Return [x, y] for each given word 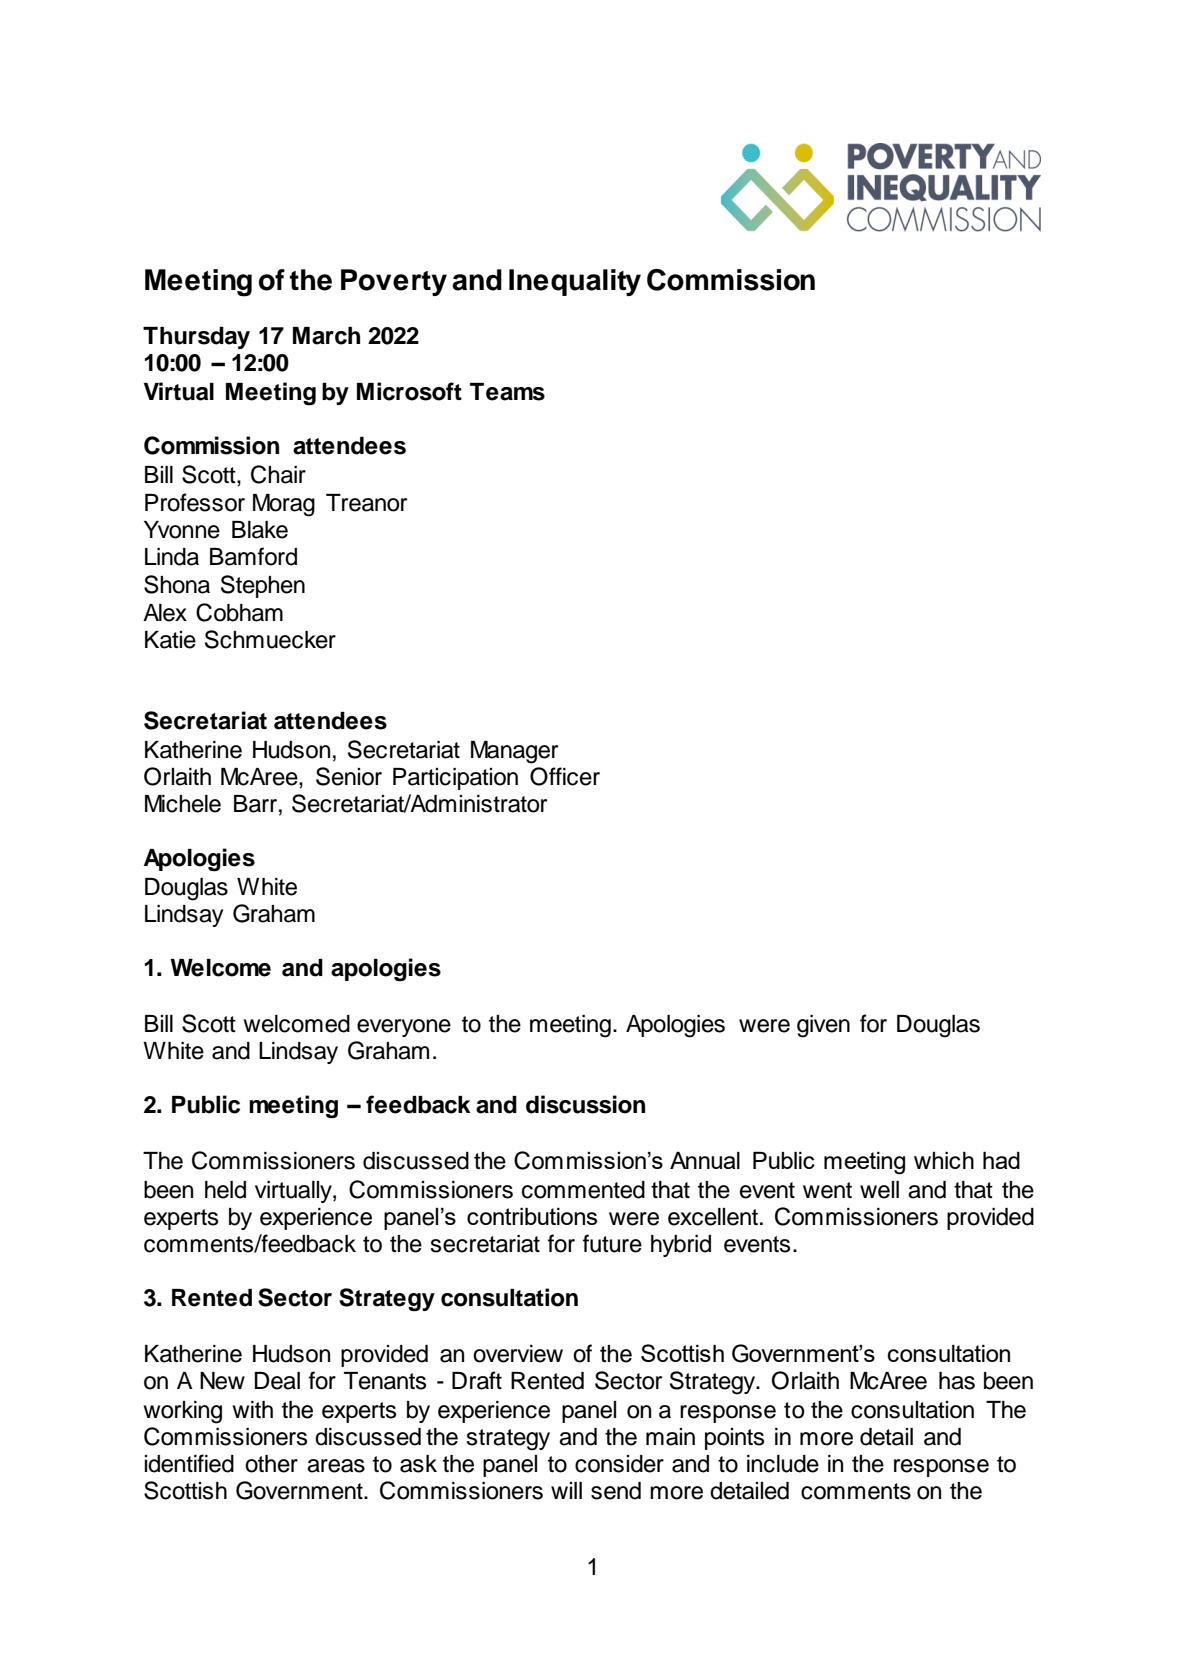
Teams [507, 392]
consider [619, 1464]
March [326, 336]
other [271, 1464]
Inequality [575, 282]
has [957, 1381]
